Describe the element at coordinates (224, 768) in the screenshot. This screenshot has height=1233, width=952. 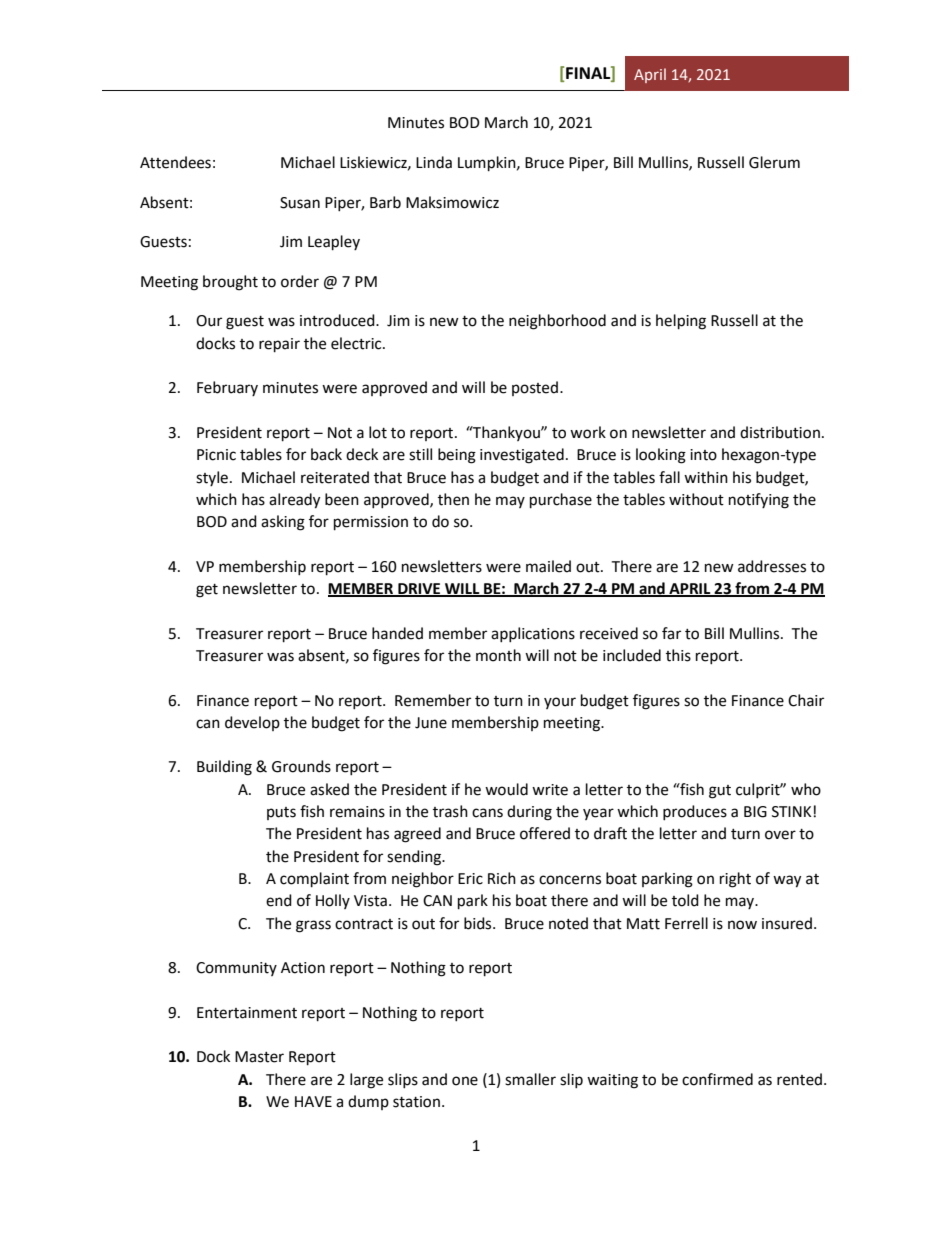
I see `Building` at that location.
